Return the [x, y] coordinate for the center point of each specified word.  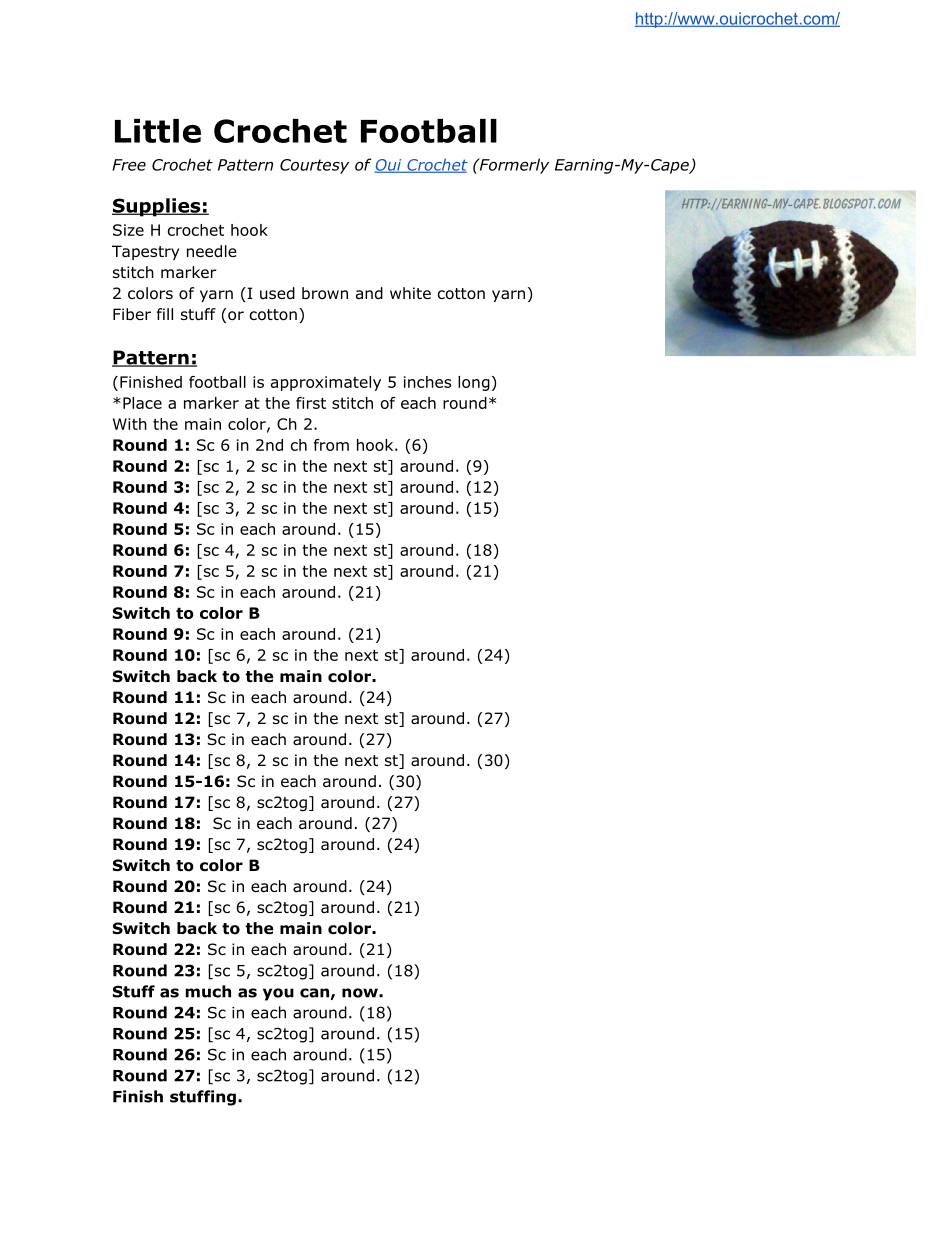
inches [427, 382]
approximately [326, 383]
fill [165, 314]
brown [325, 293]
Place [142, 403]
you [278, 994]
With [130, 424]
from [331, 445]
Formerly [513, 166]
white [410, 293]
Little [158, 131]
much [208, 991]
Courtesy [314, 166]
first [311, 403]
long [474, 383]
